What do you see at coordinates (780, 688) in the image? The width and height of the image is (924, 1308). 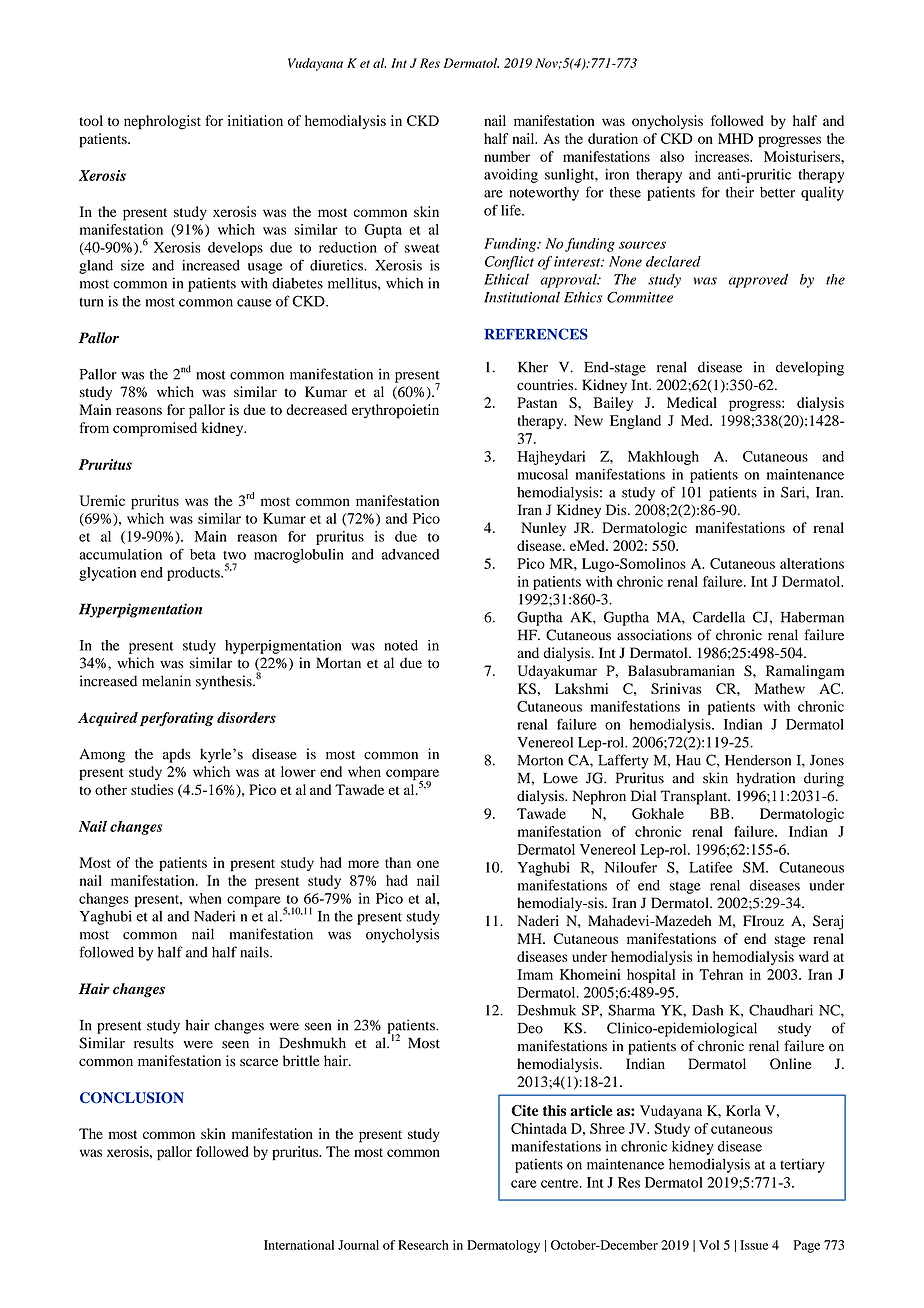 I see `Mathew` at bounding box center [780, 688].
